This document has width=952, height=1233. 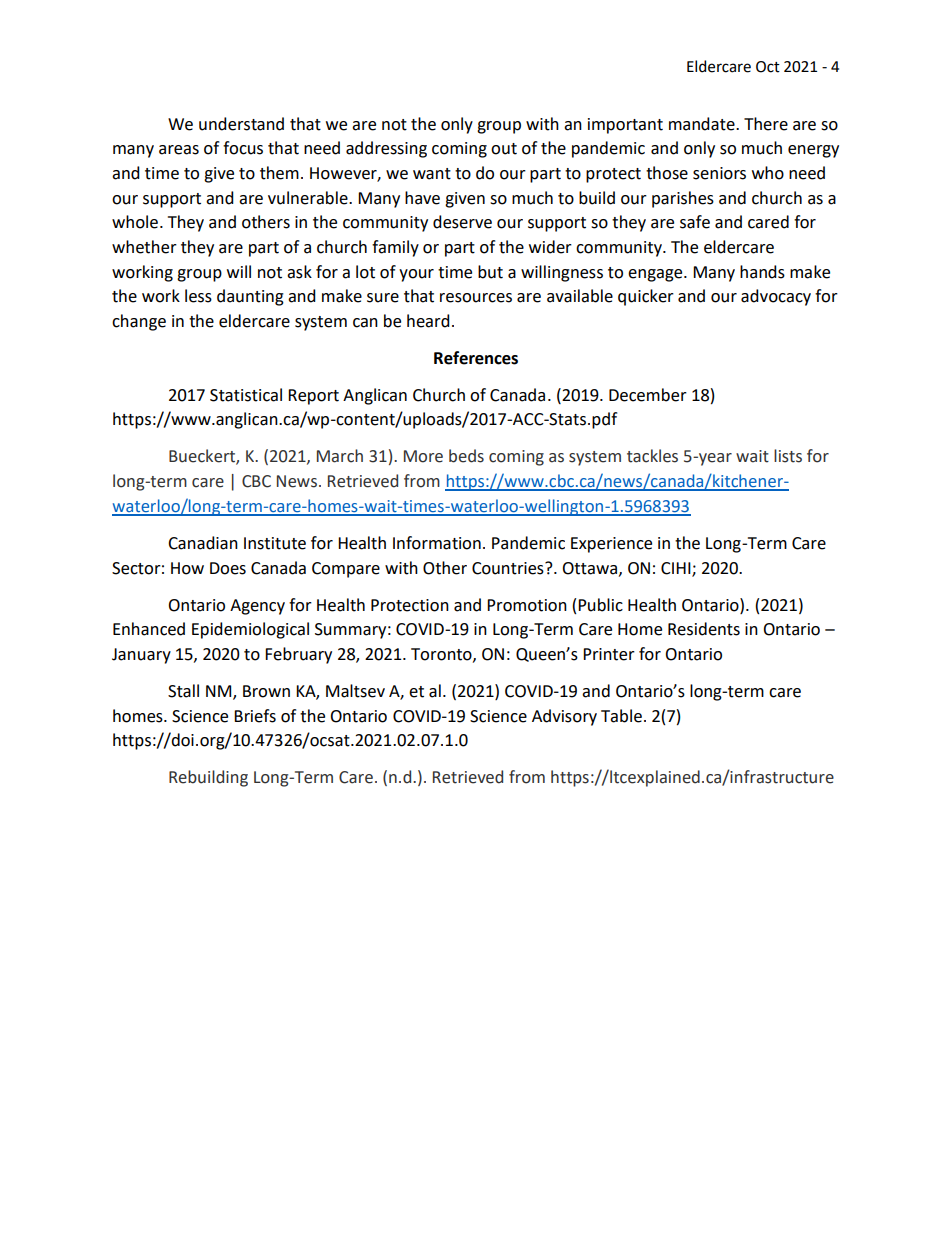 What do you see at coordinates (504, 149) in the document?
I see `out` at bounding box center [504, 149].
